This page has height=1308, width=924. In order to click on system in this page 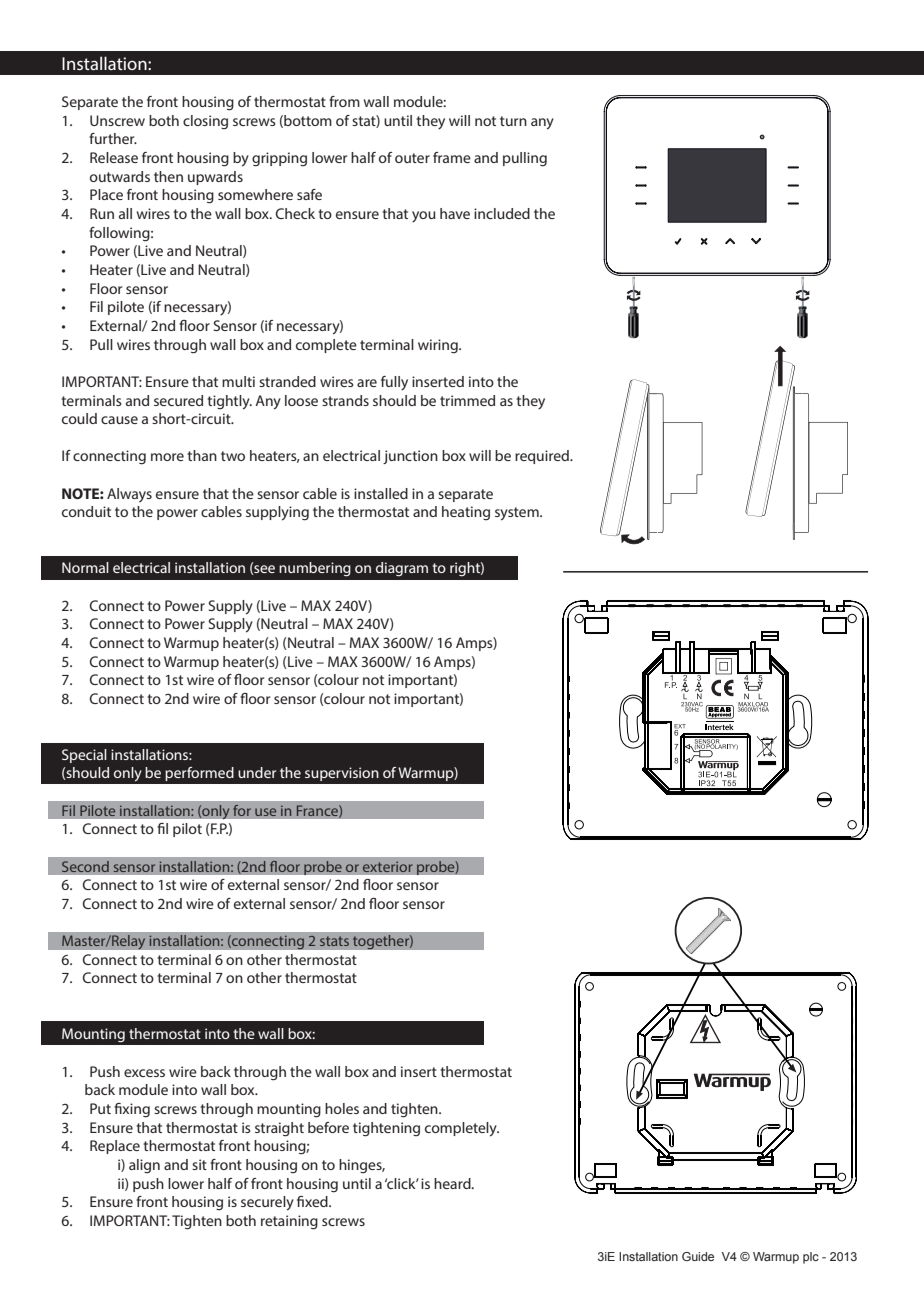, I will do `click(518, 514)`.
